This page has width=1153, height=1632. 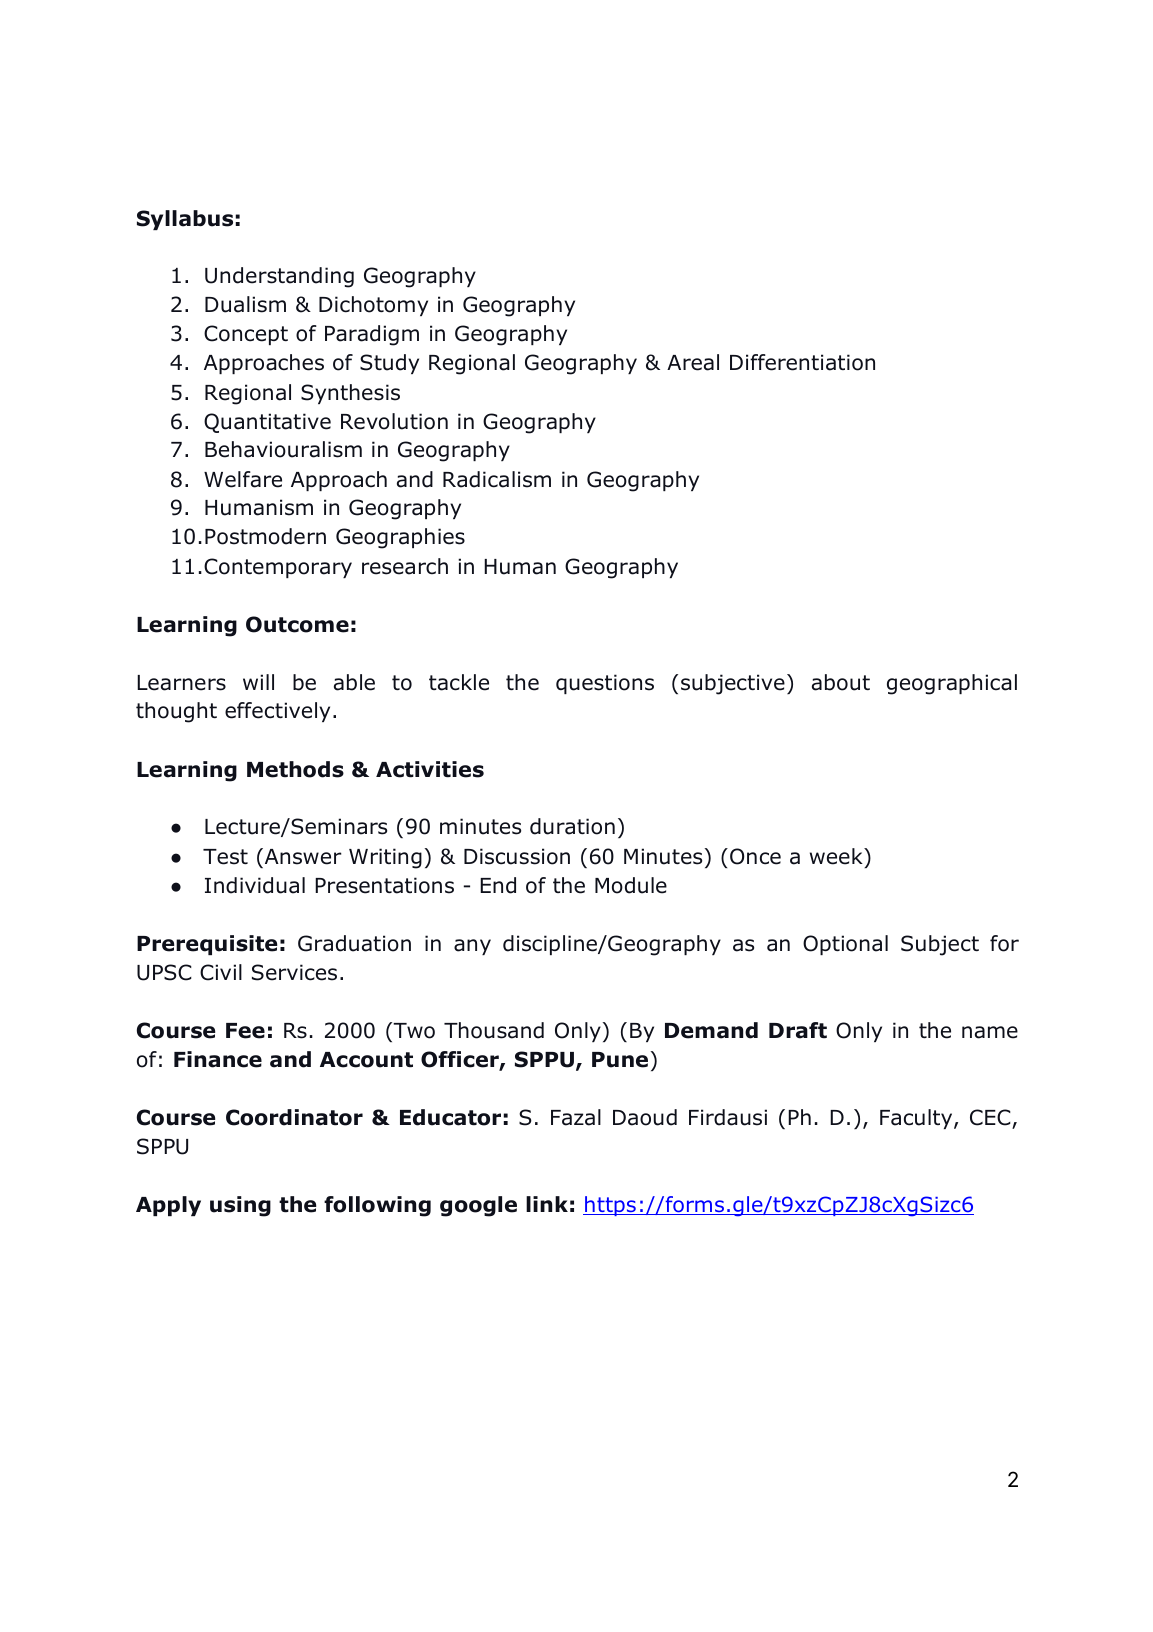 I want to click on Faculty, so click(x=917, y=1119).
